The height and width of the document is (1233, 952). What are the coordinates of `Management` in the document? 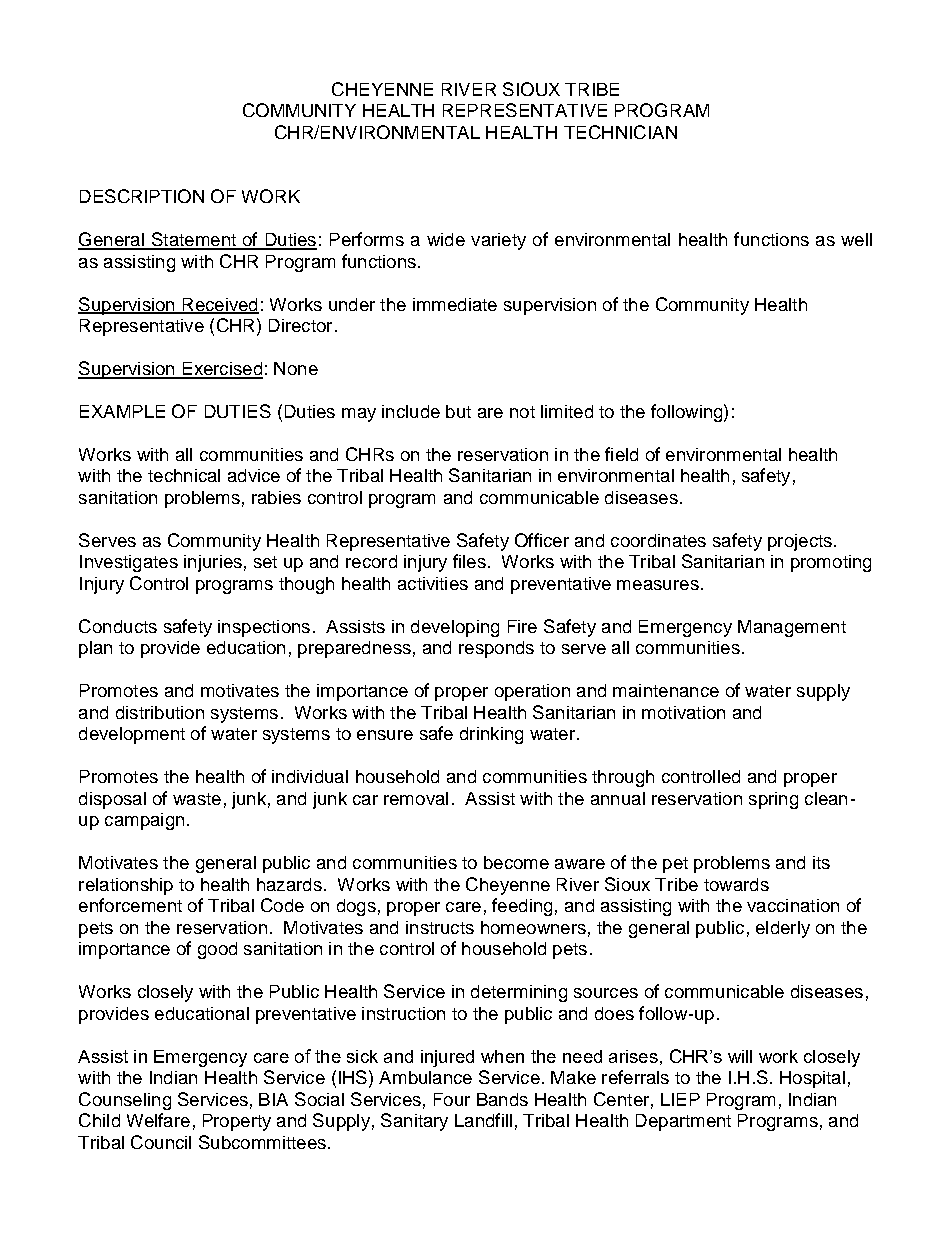 It's located at (792, 628).
